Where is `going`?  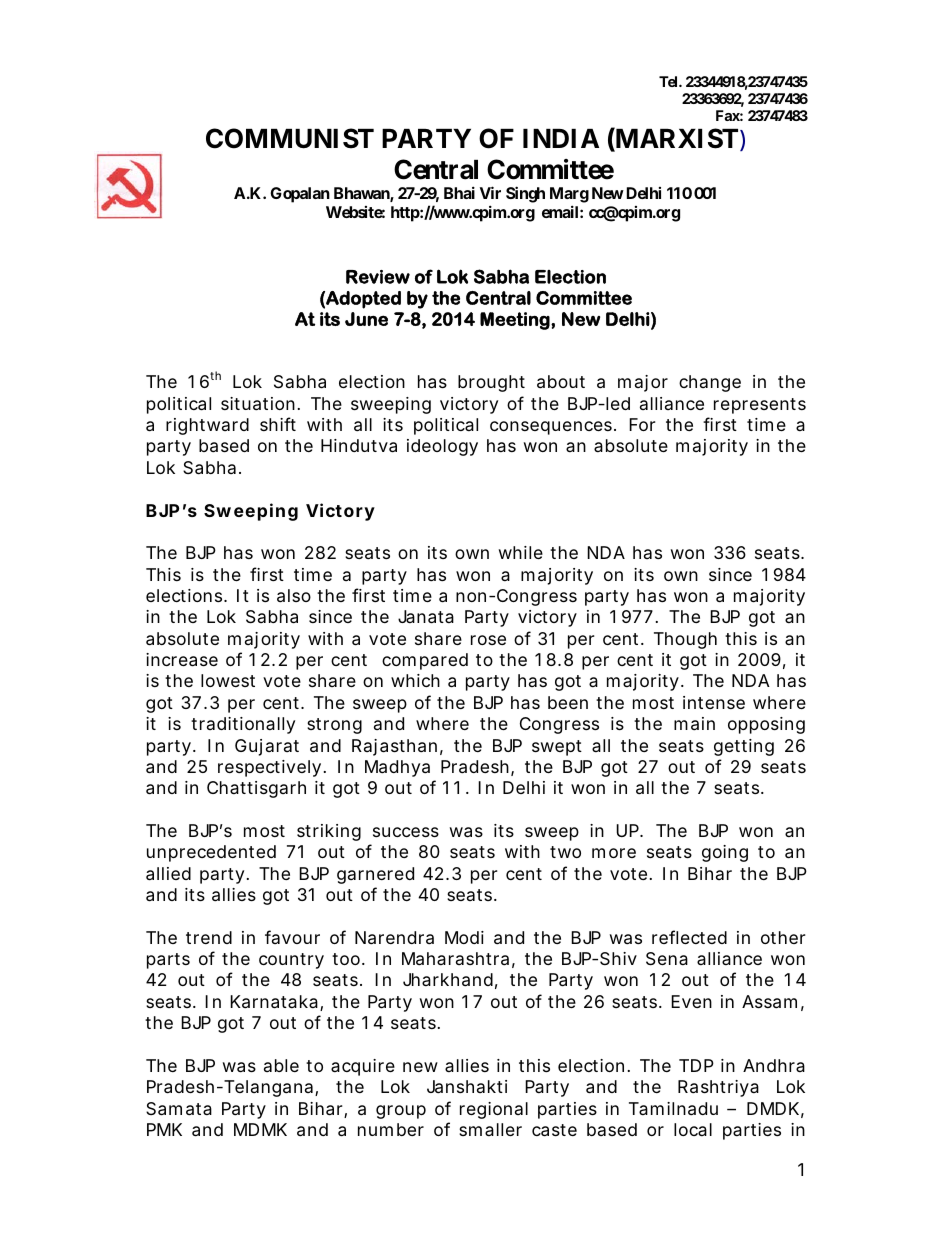
going is located at coordinates (725, 853).
